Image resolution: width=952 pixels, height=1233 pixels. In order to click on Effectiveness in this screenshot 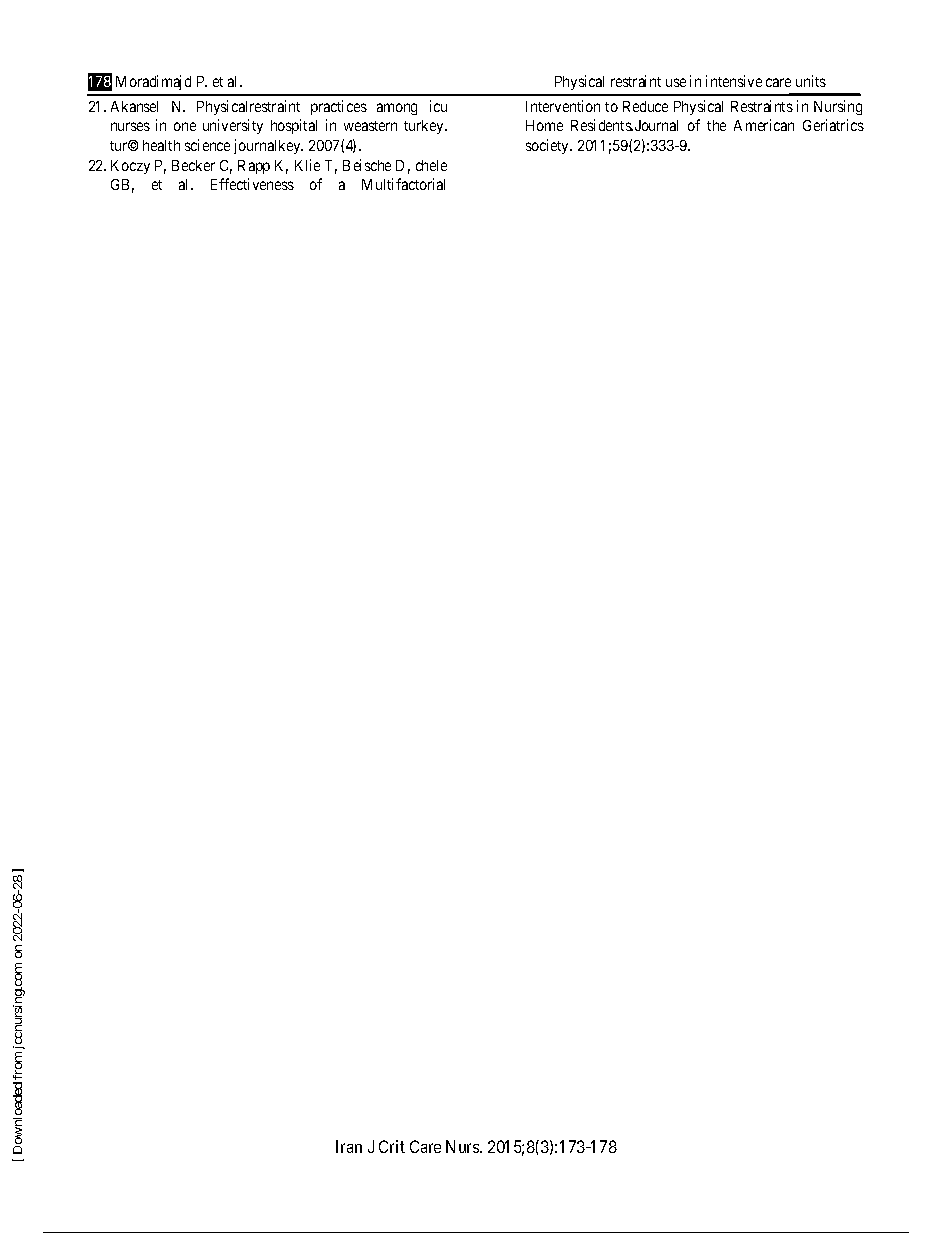, I will do `click(252, 184)`.
